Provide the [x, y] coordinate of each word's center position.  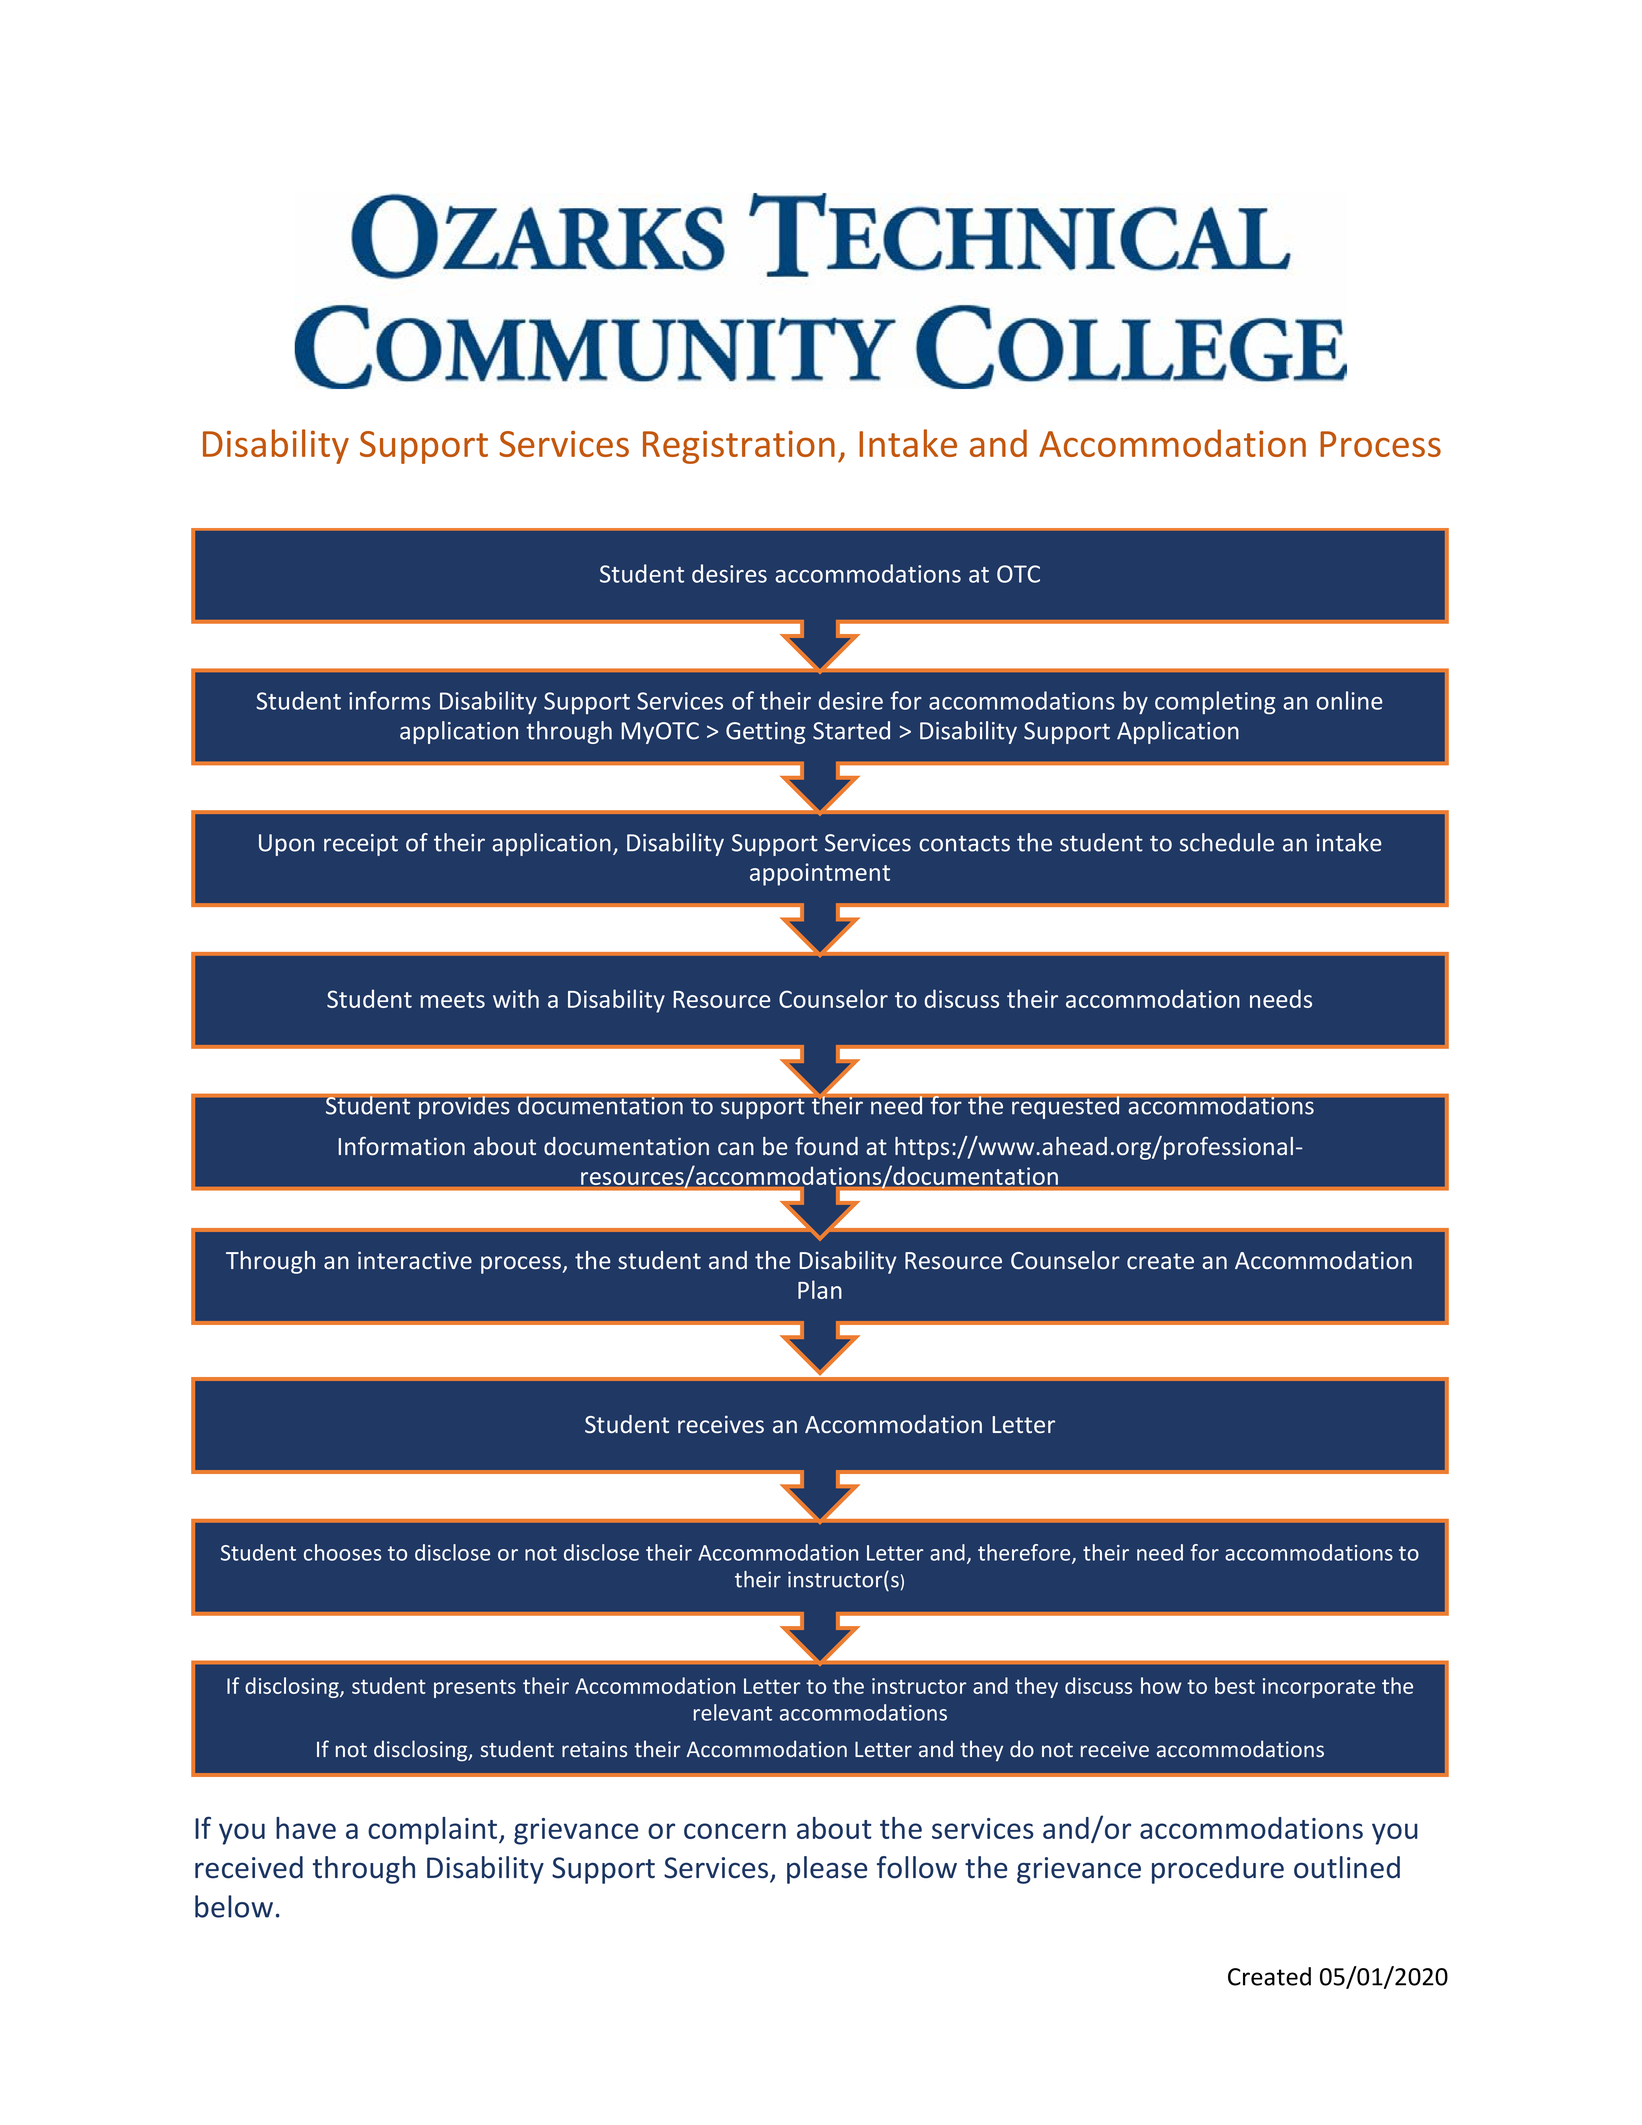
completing [1215, 702]
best [1235, 1685]
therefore [1025, 1553]
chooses [342, 1552]
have [306, 1828]
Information [401, 1146]
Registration [739, 447]
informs [390, 700]
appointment [820, 874]
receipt [361, 845]
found [826, 1146]
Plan [820, 1289]
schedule [1227, 842]
